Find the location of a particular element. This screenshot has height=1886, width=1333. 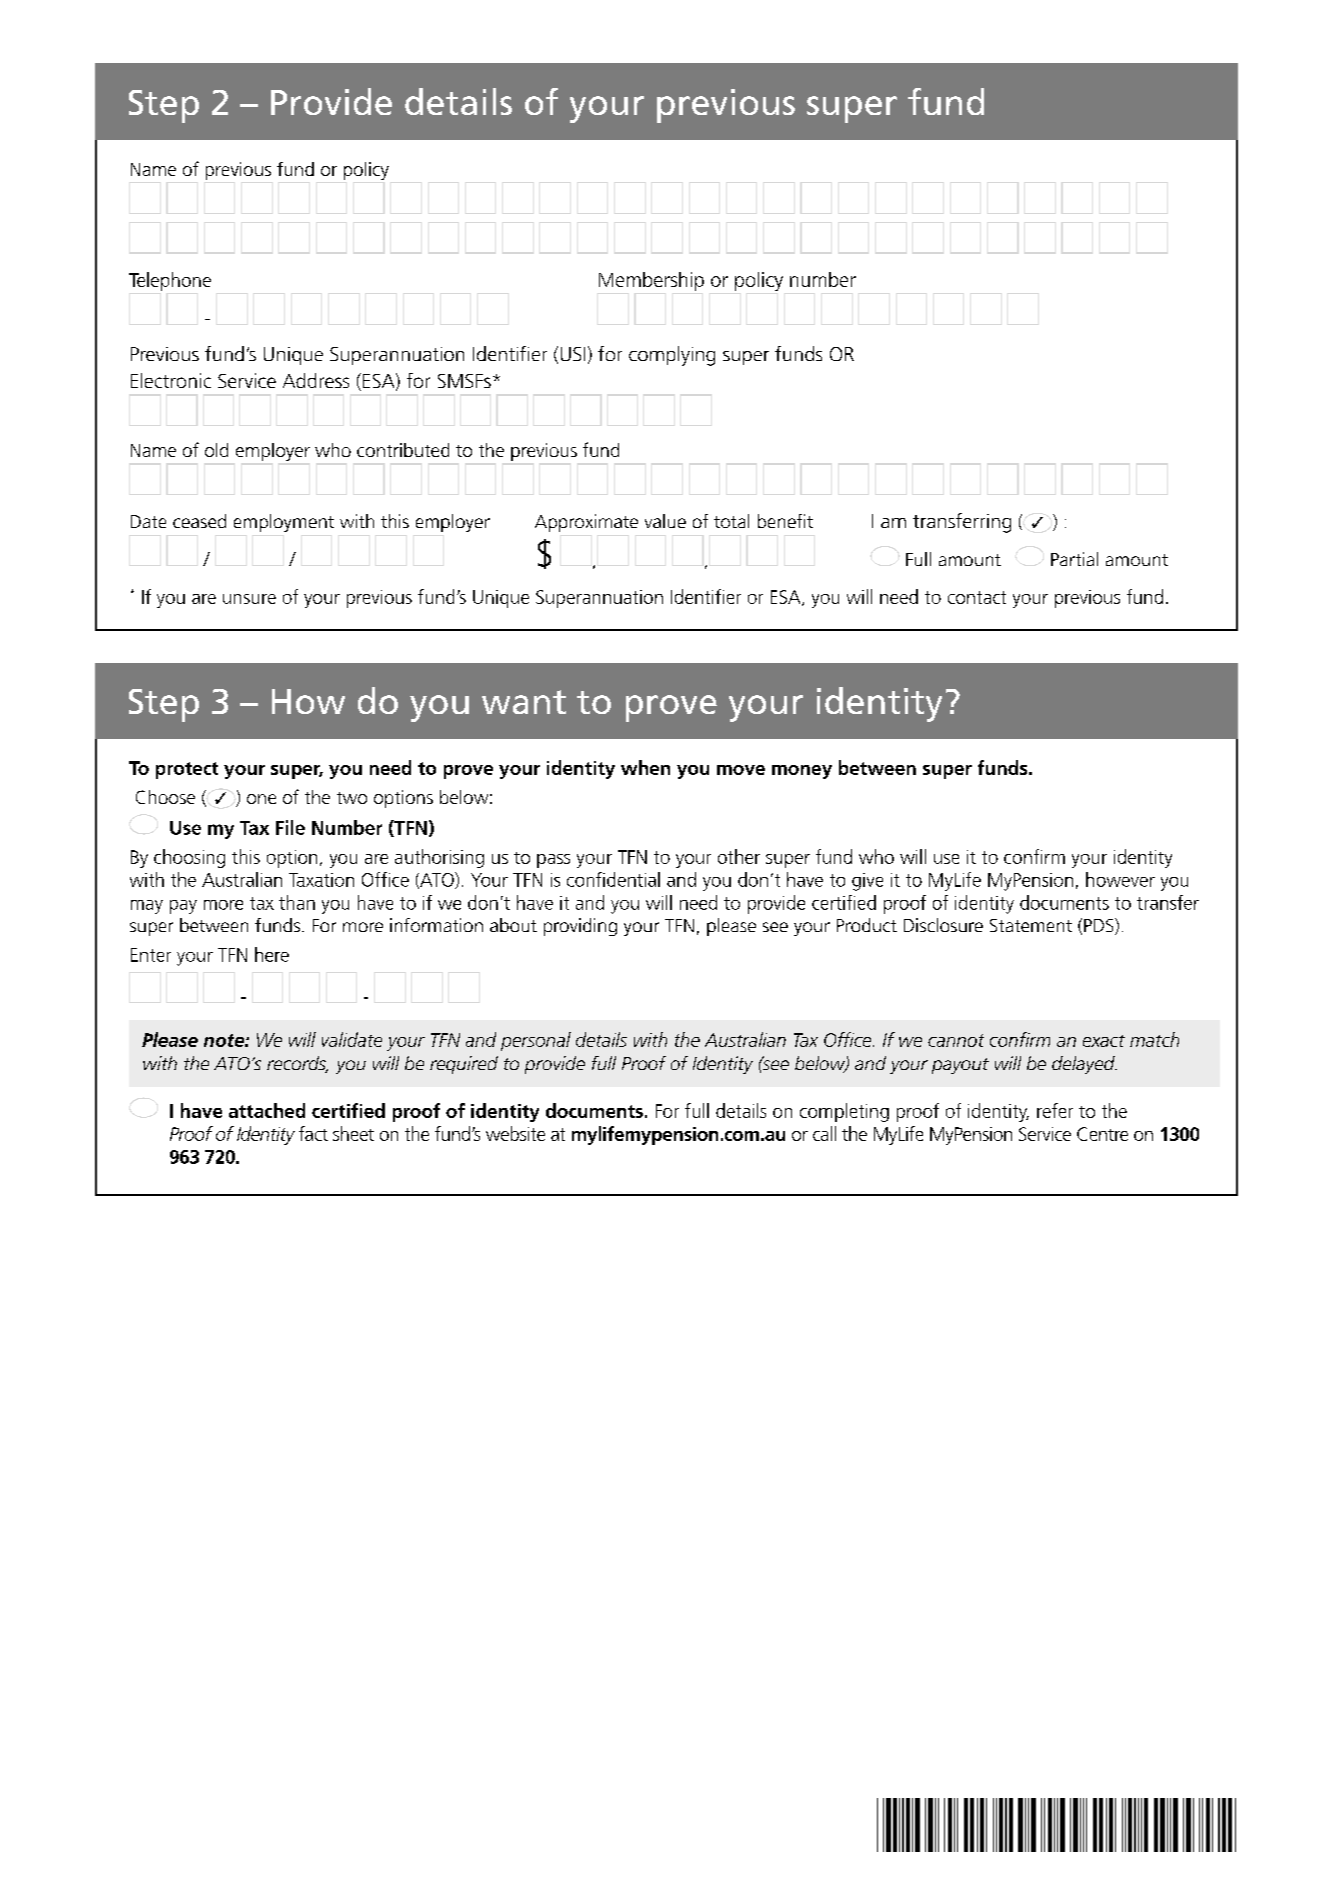

File is located at coordinates (290, 827).
